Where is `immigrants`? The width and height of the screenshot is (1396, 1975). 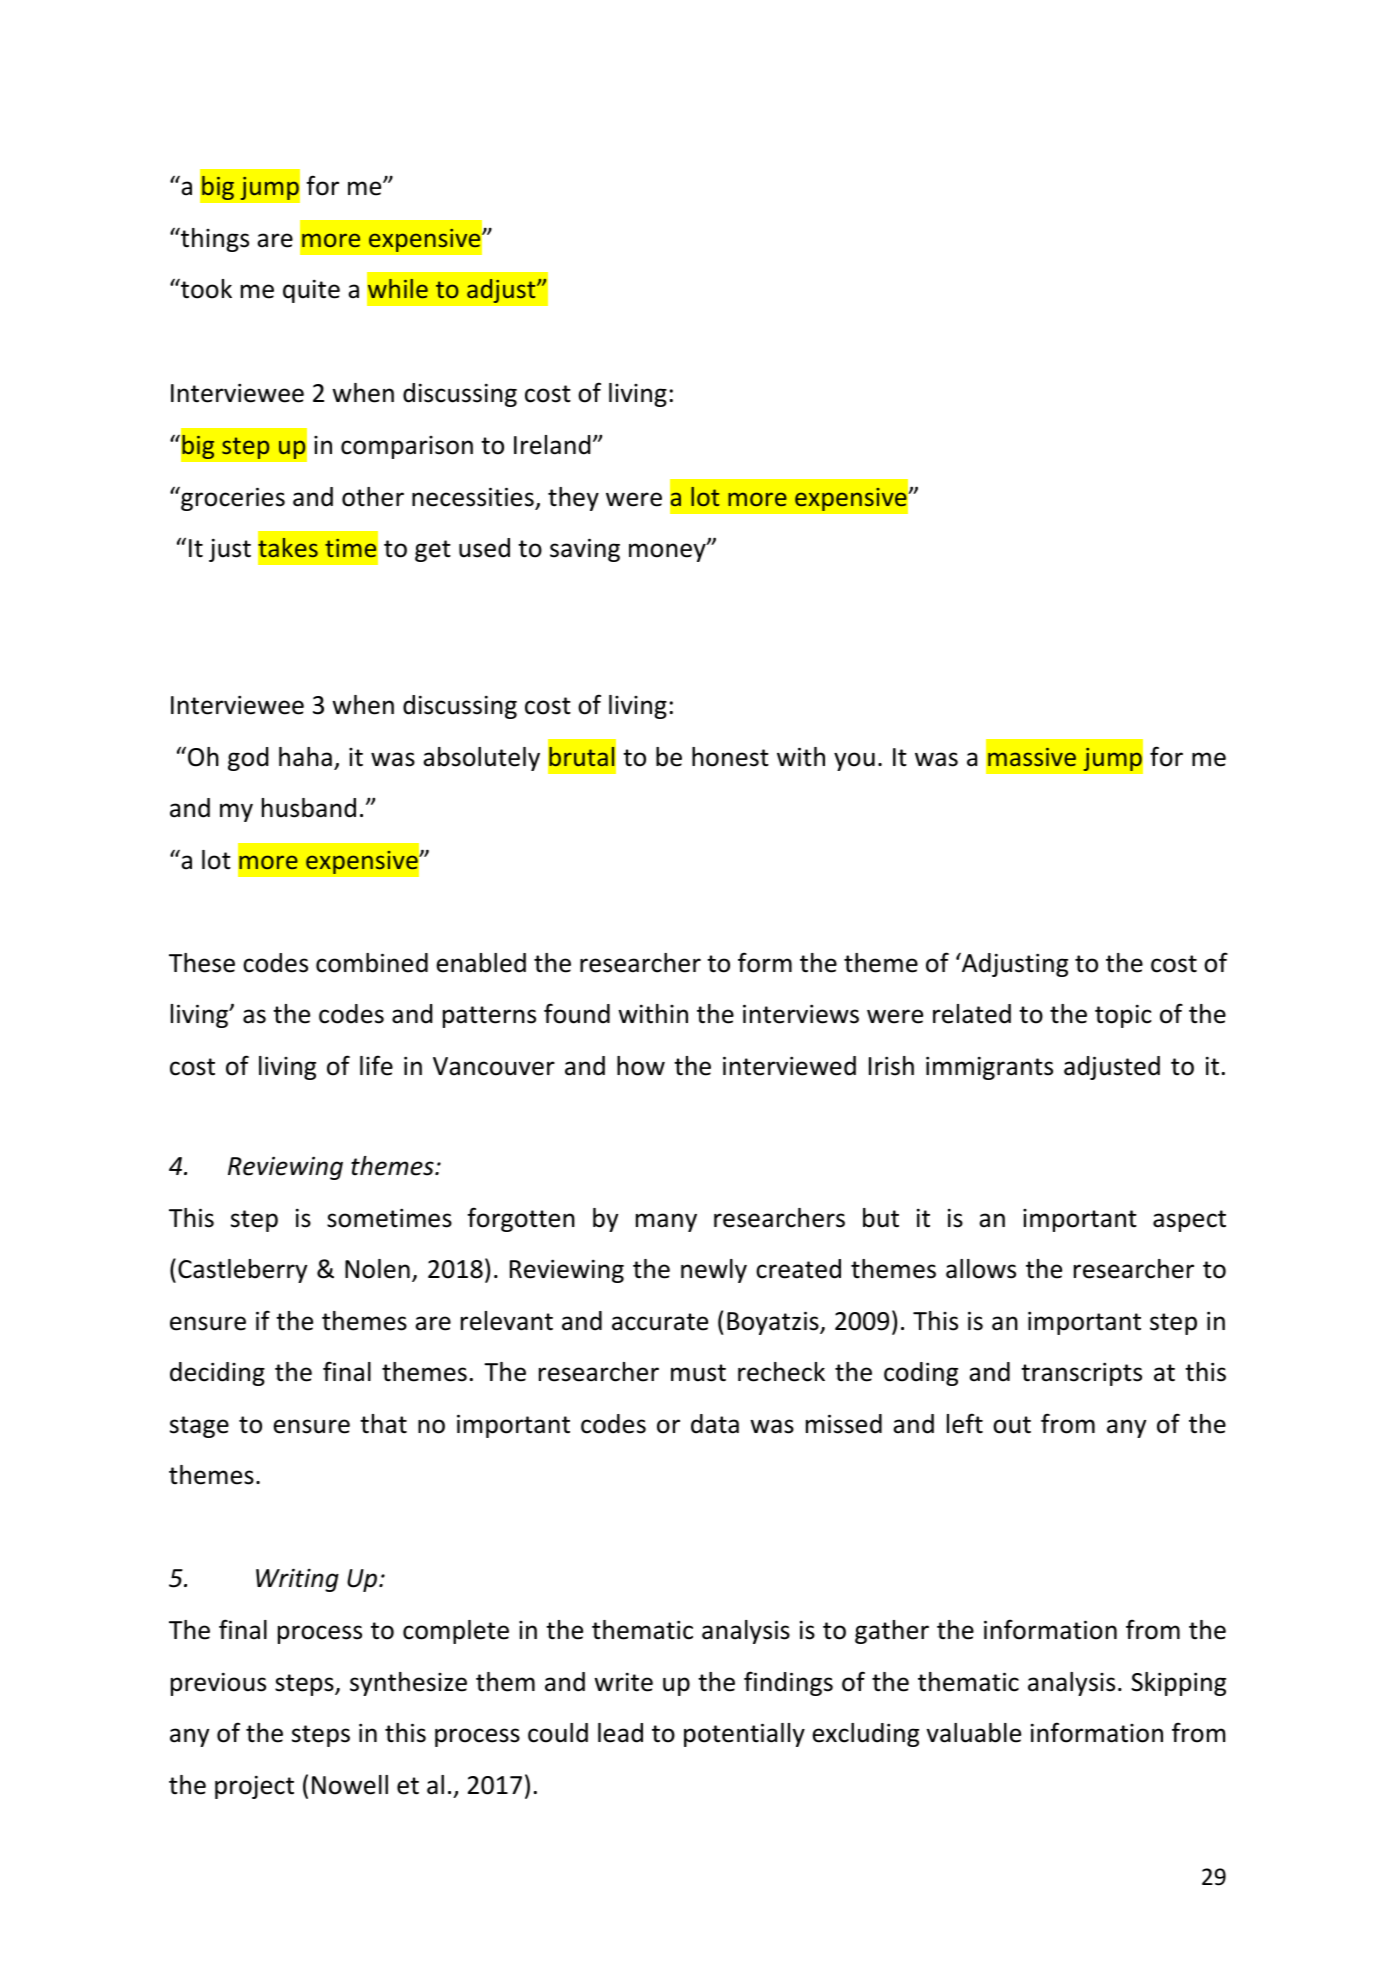 immigrants is located at coordinates (989, 1068).
